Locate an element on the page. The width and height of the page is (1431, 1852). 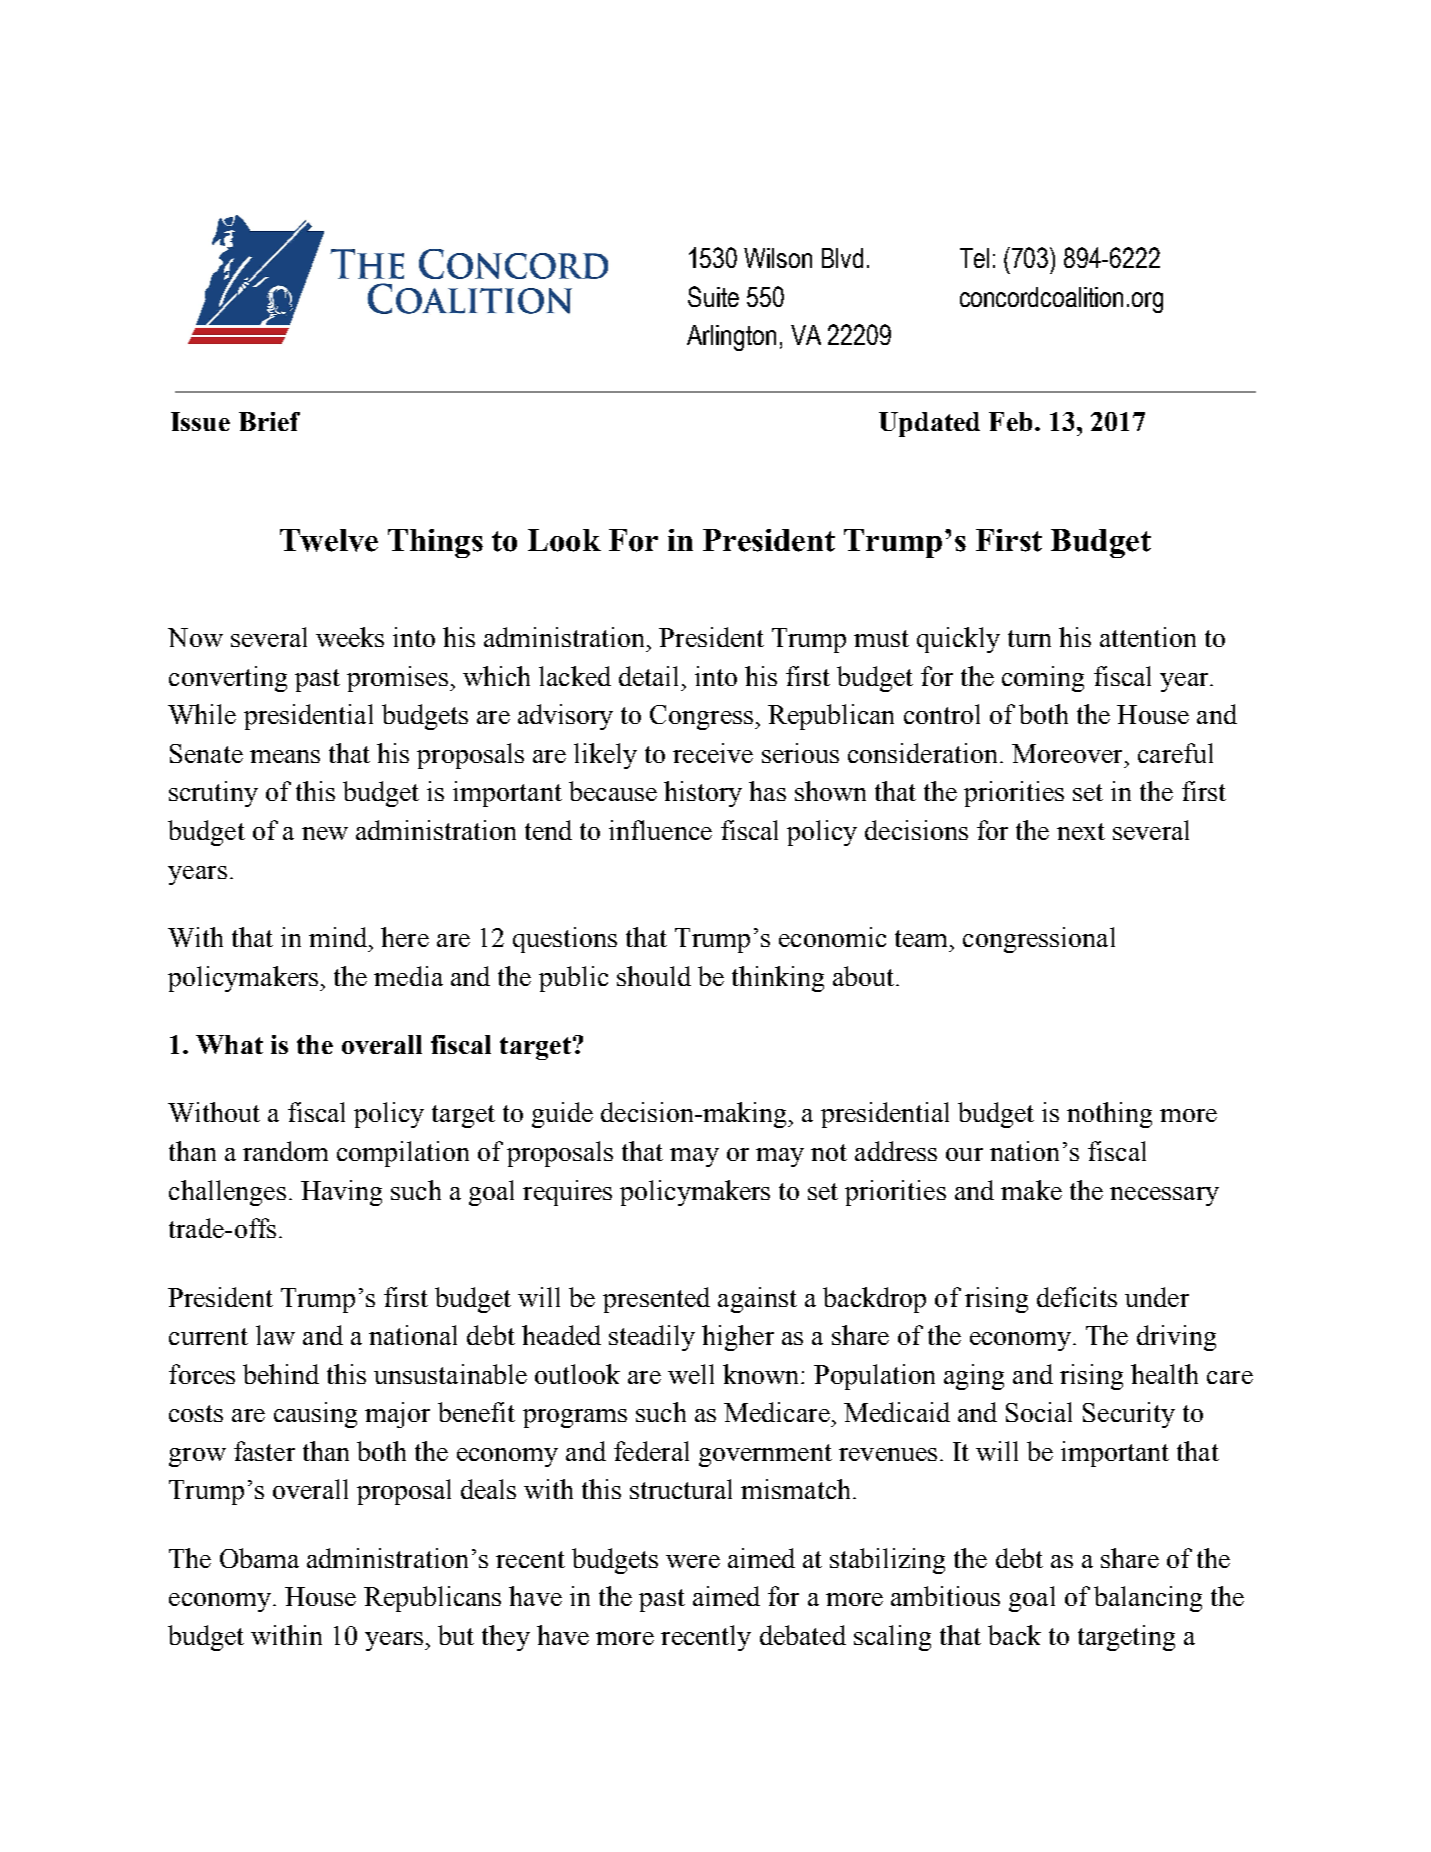
detail is located at coordinates (648, 676).
